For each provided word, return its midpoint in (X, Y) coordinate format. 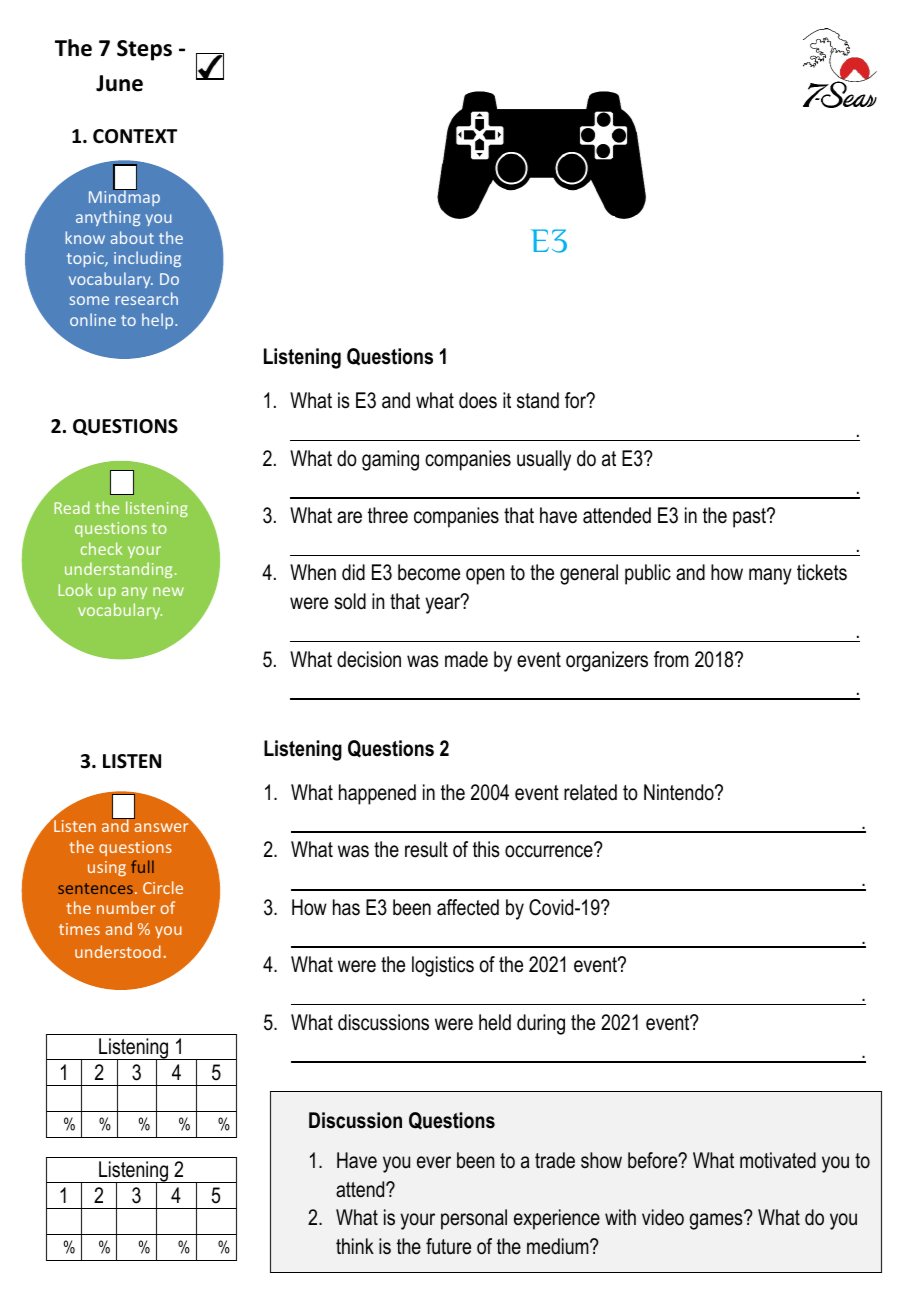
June (119, 83)
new (168, 591)
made (466, 659)
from (671, 659)
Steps (144, 50)
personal (474, 1219)
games (717, 1221)
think (355, 1246)
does (478, 400)
